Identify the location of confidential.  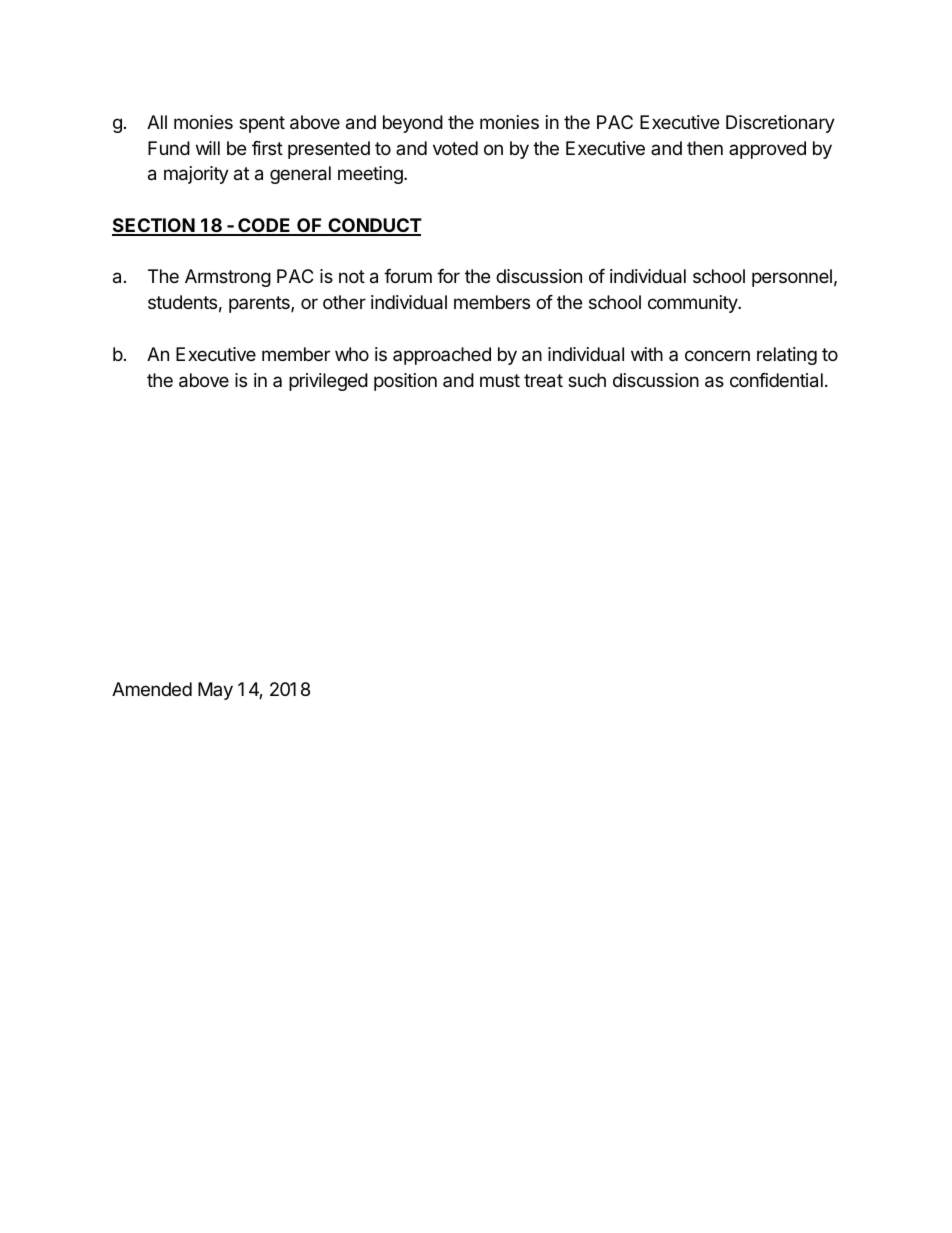
(776, 380).
